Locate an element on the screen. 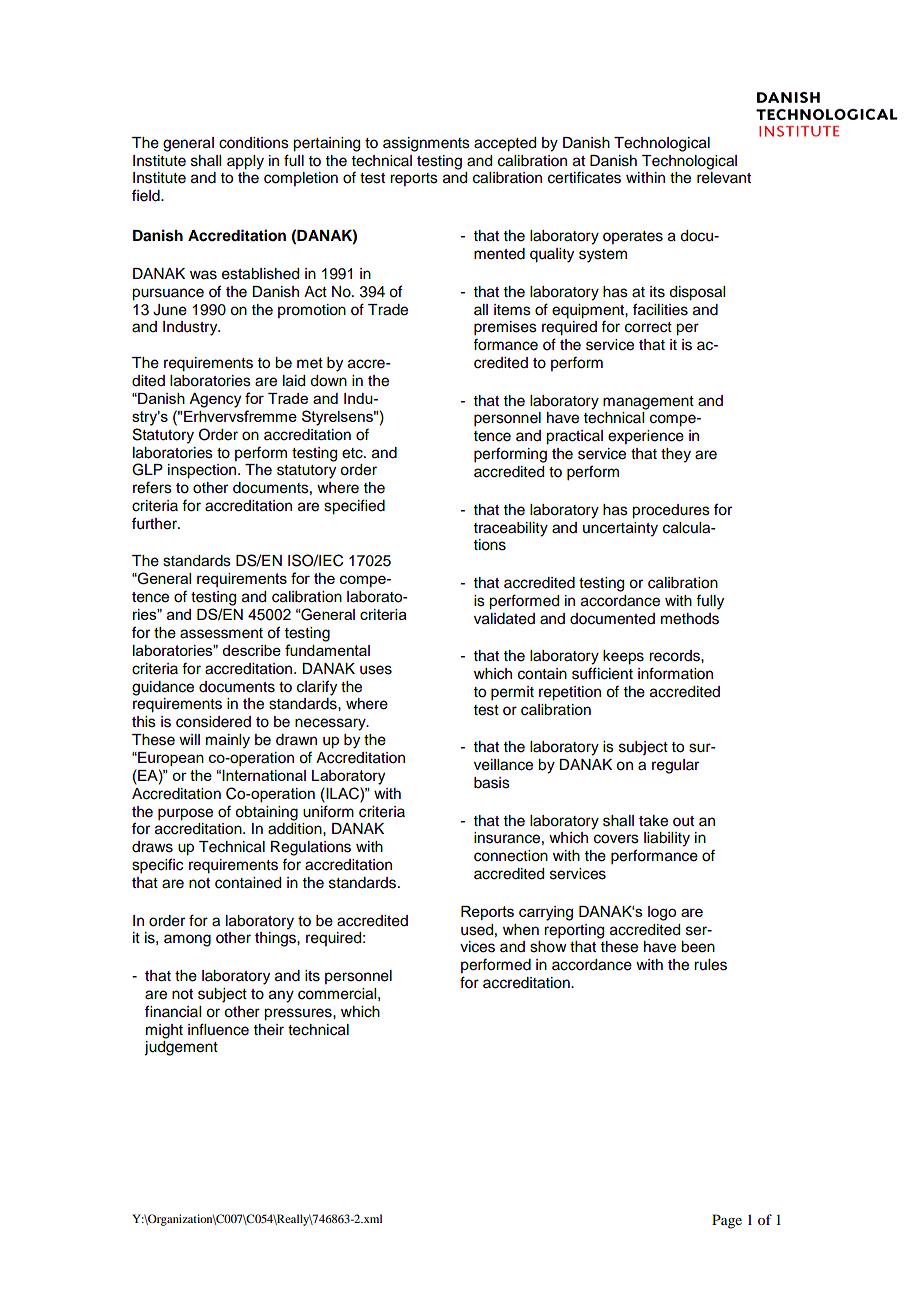  when is located at coordinates (521, 930).
